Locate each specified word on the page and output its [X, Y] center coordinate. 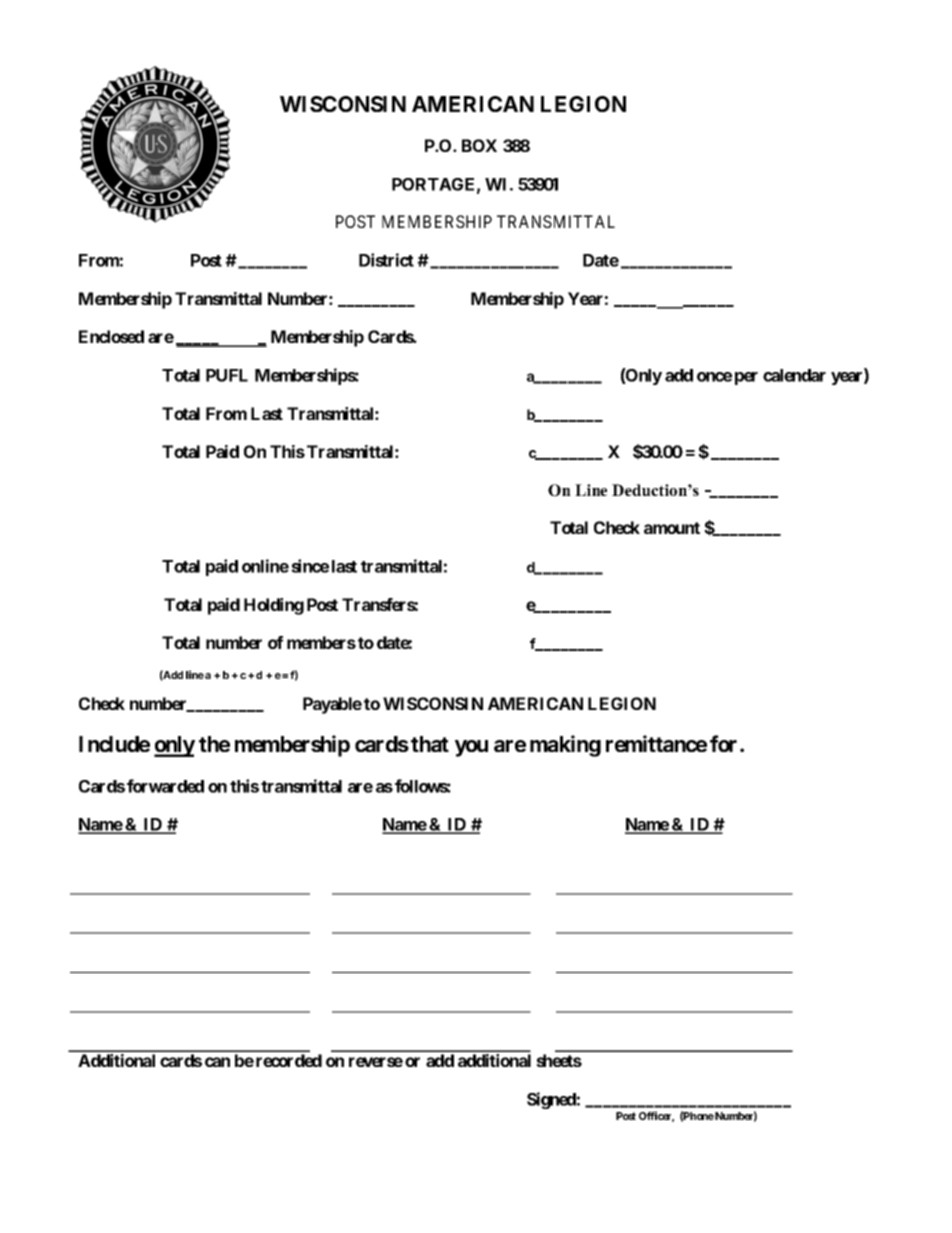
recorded [289, 1060]
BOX [479, 145]
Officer [656, 1116]
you [471, 748]
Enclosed [111, 336]
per [746, 378]
